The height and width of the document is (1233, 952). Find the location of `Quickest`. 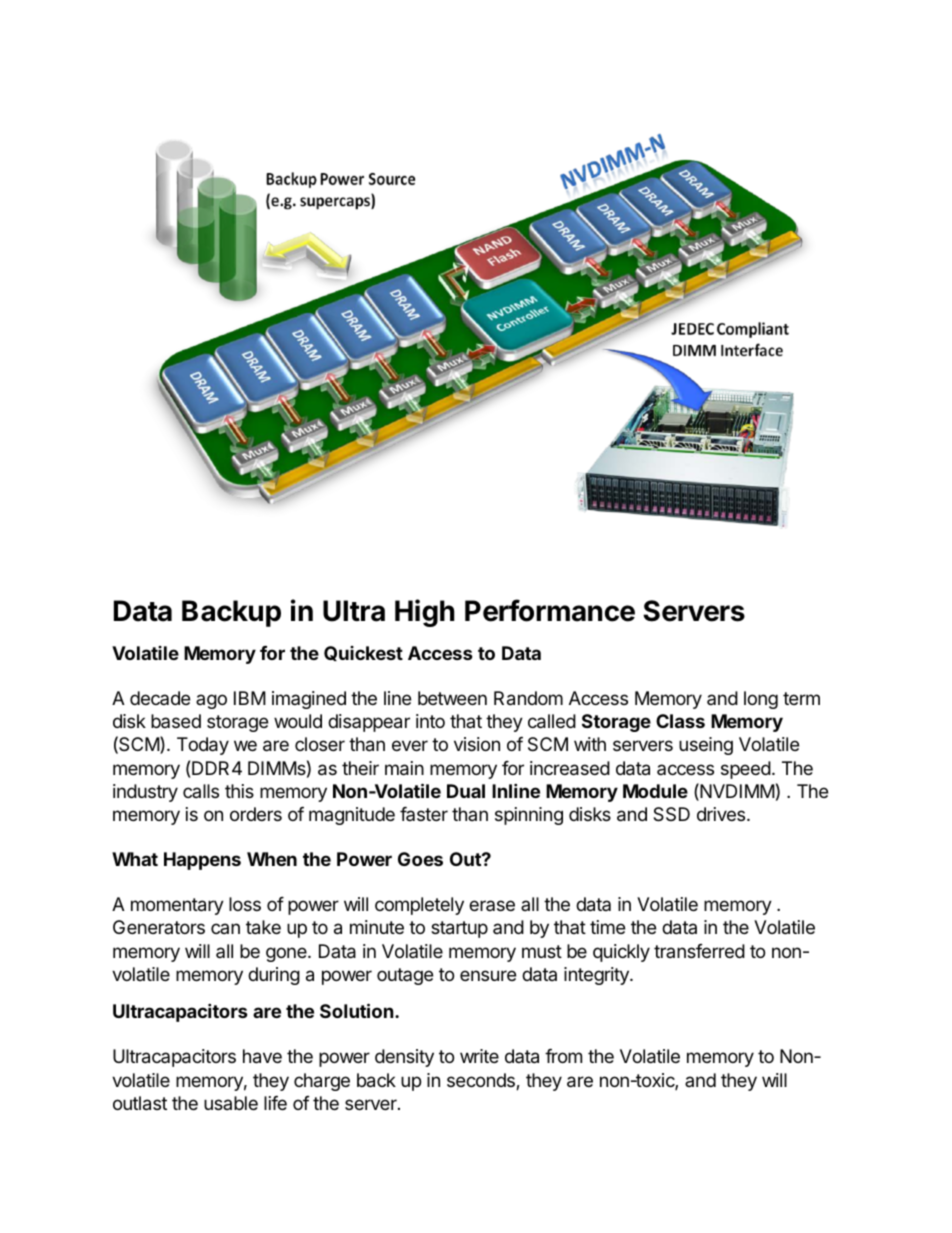

Quickest is located at coordinates (363, 653).
